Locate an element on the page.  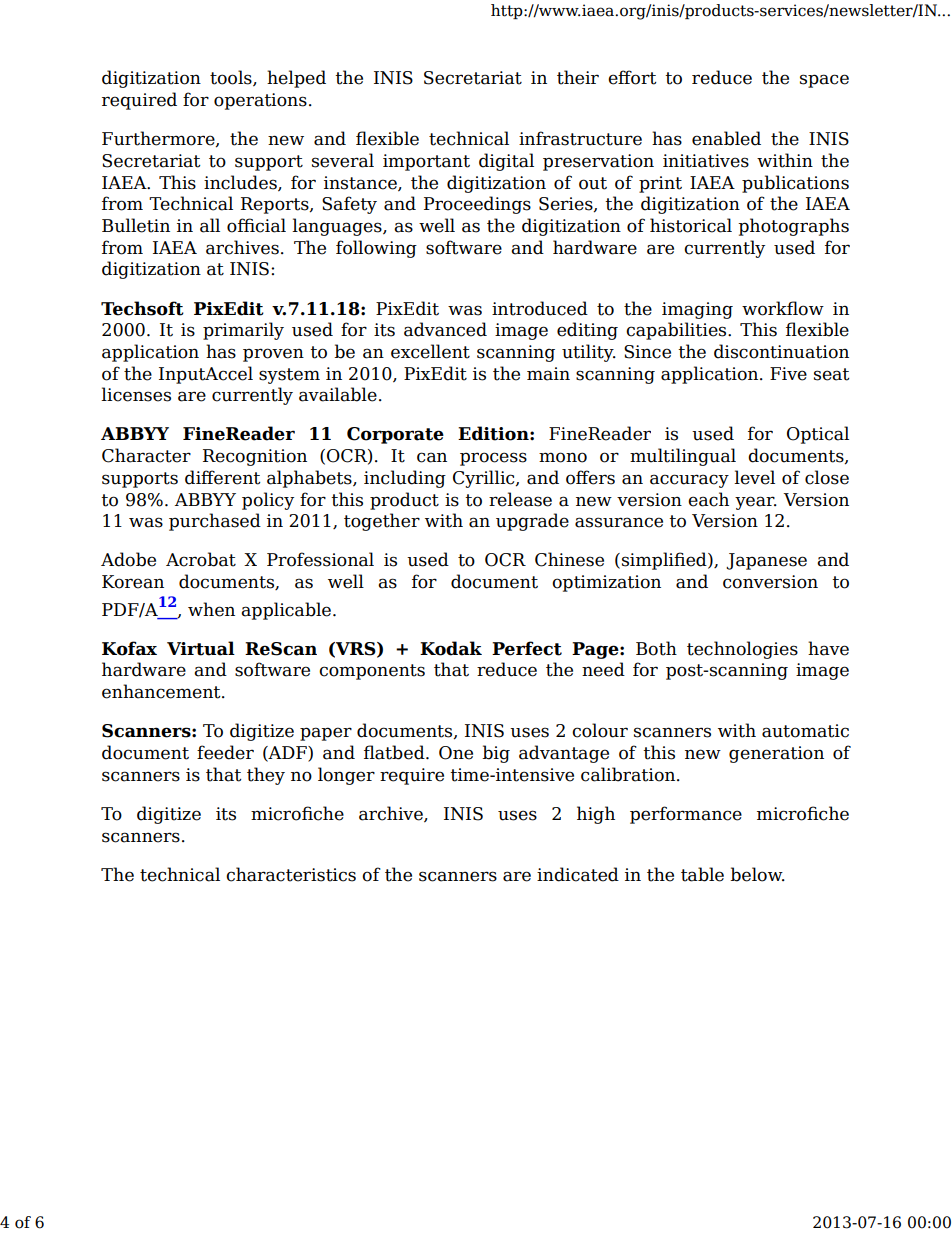
discontinuation is located at coordinates (781, 351).
